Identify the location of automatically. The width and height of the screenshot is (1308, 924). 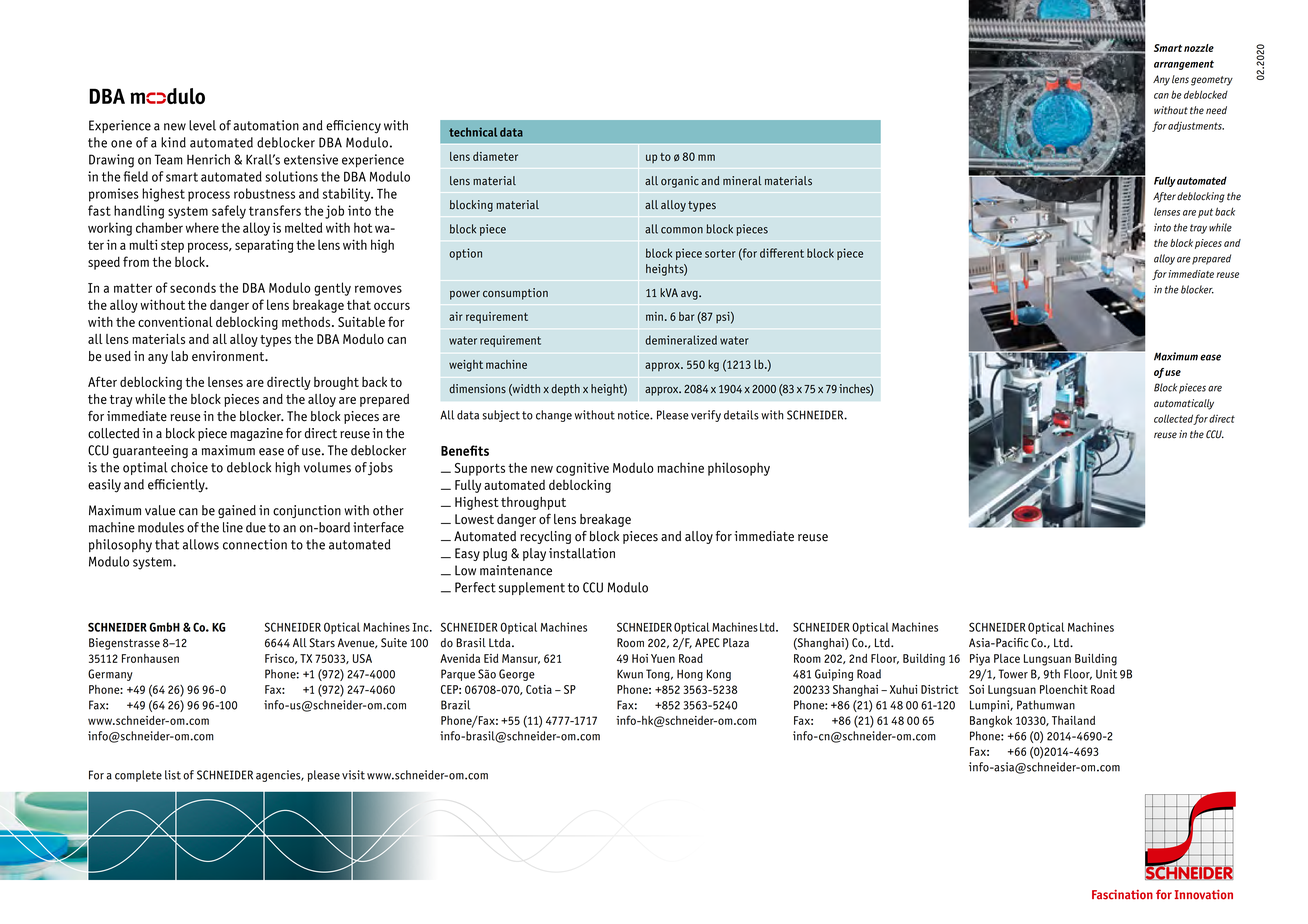
(1184, 404).
